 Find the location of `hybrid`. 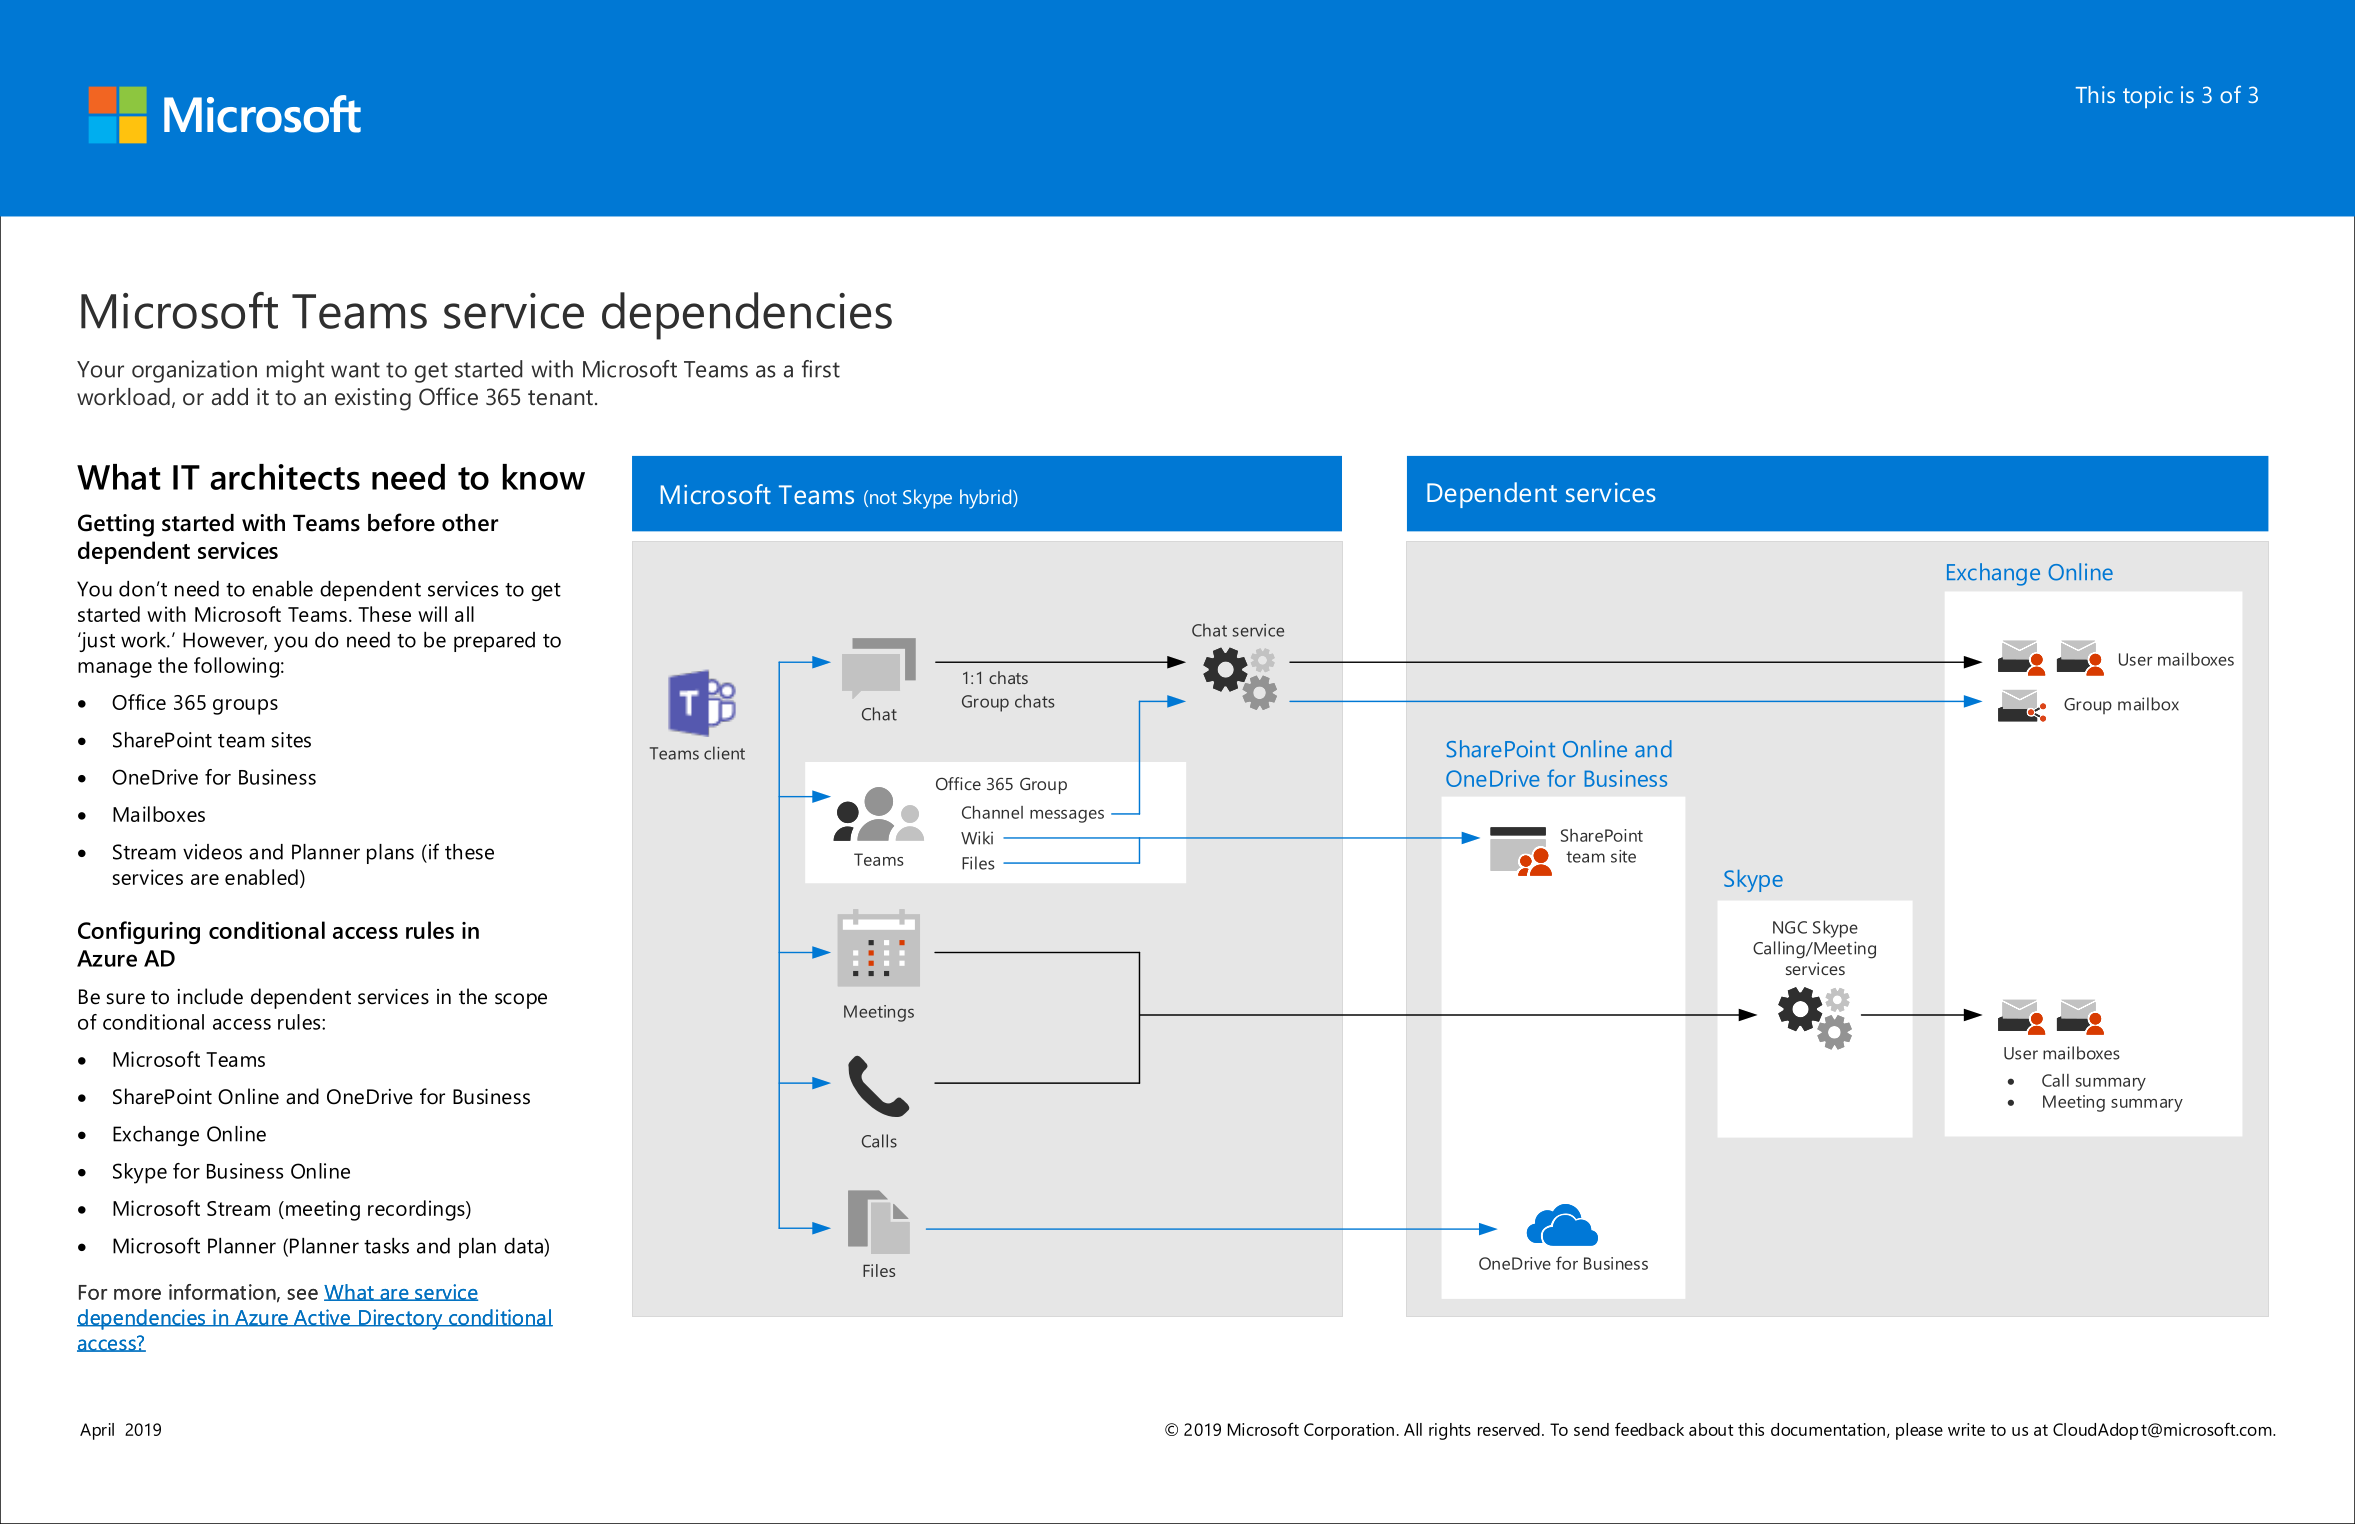

hybrid is located at coordinates (987, 499).
